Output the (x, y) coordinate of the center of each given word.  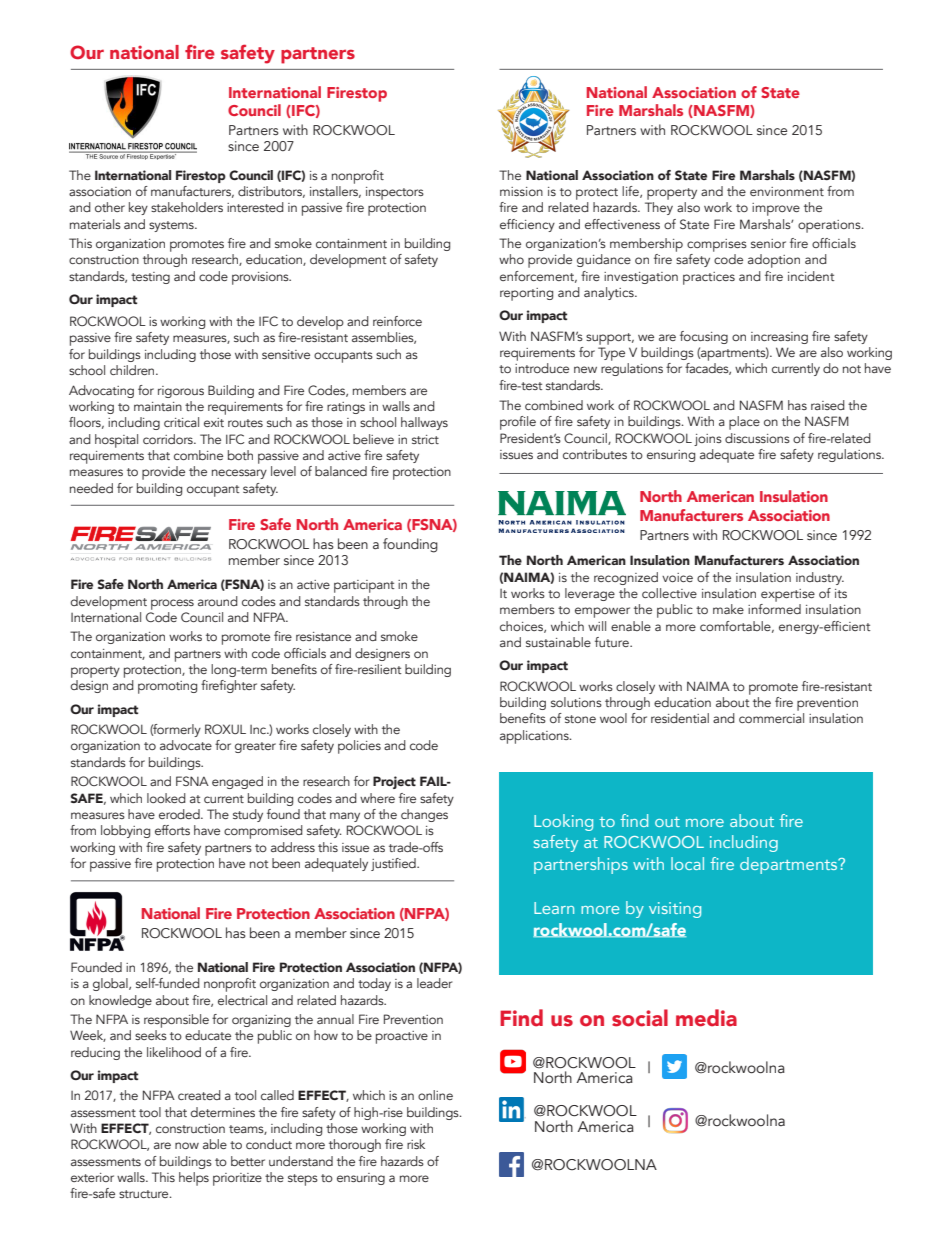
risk (416, 1144)
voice (677, 577)
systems (172, 226)
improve (776, 209)
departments (790, 865)
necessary (239, 474)
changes (424, 815)
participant (364, 586)
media (706, 1018)
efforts (172, 830)
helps (194, 1179)
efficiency (527, 225)
